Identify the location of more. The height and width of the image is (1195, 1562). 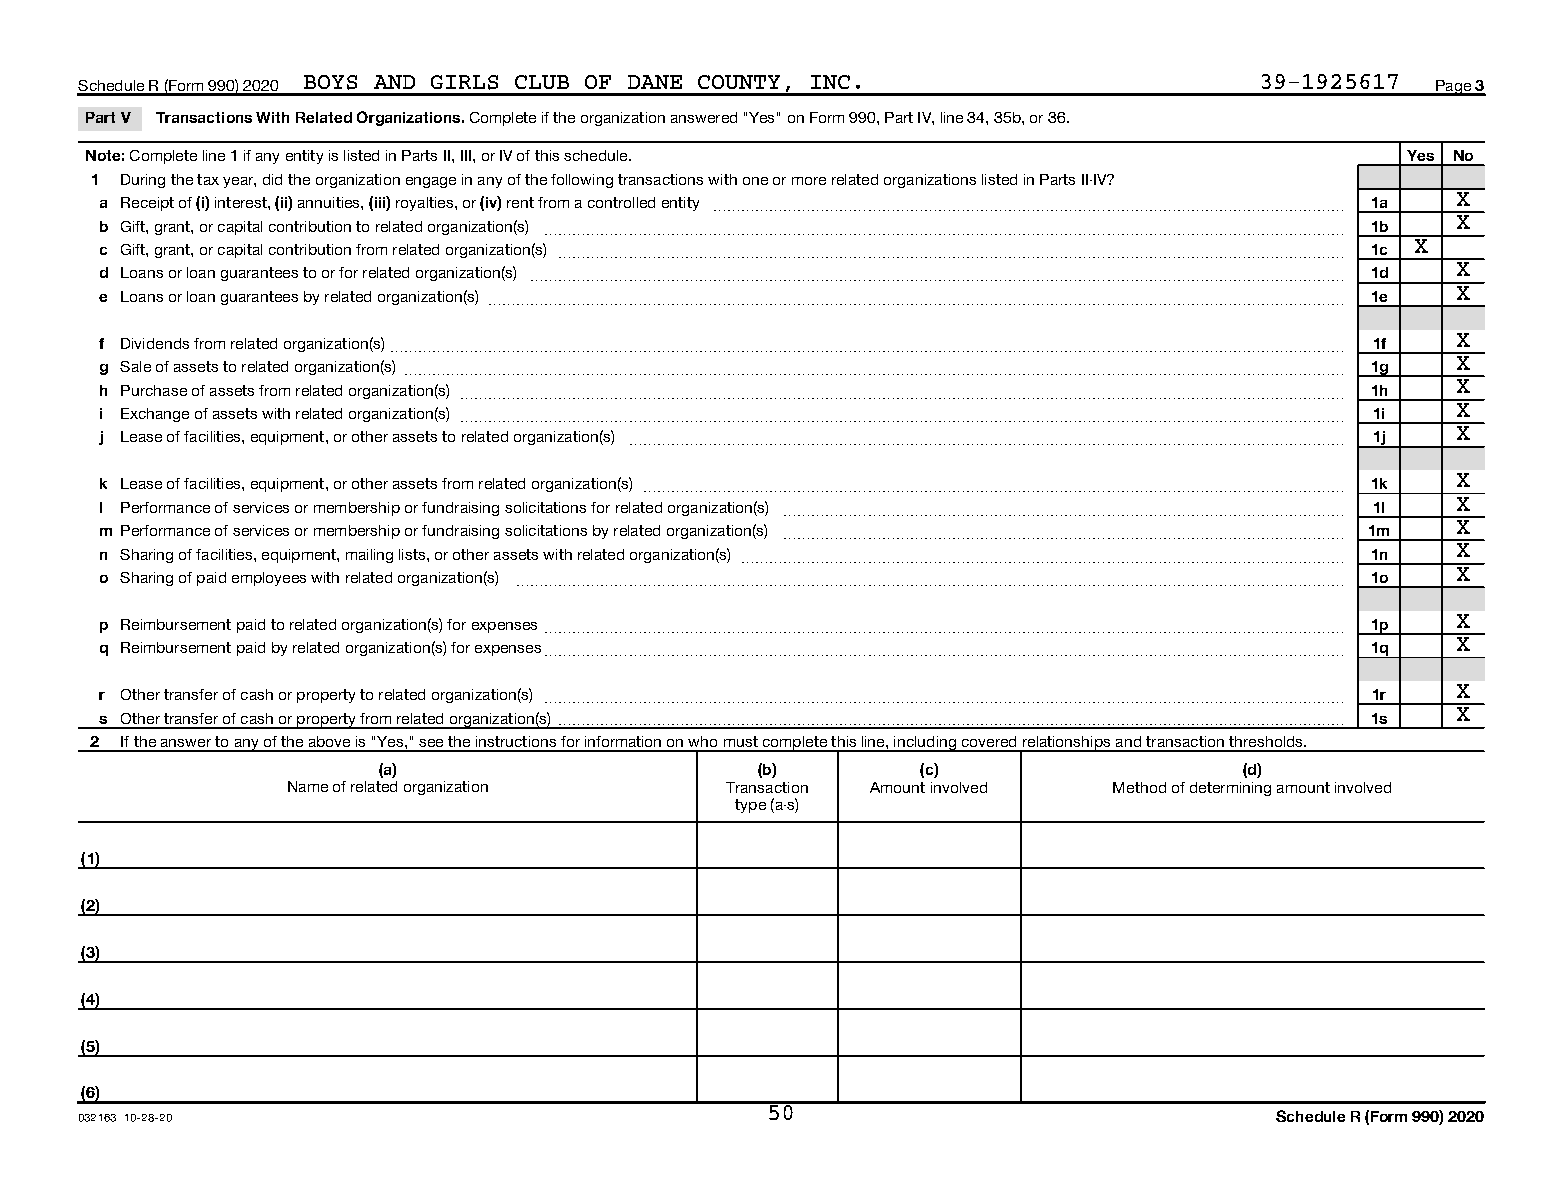
(809, 181).
